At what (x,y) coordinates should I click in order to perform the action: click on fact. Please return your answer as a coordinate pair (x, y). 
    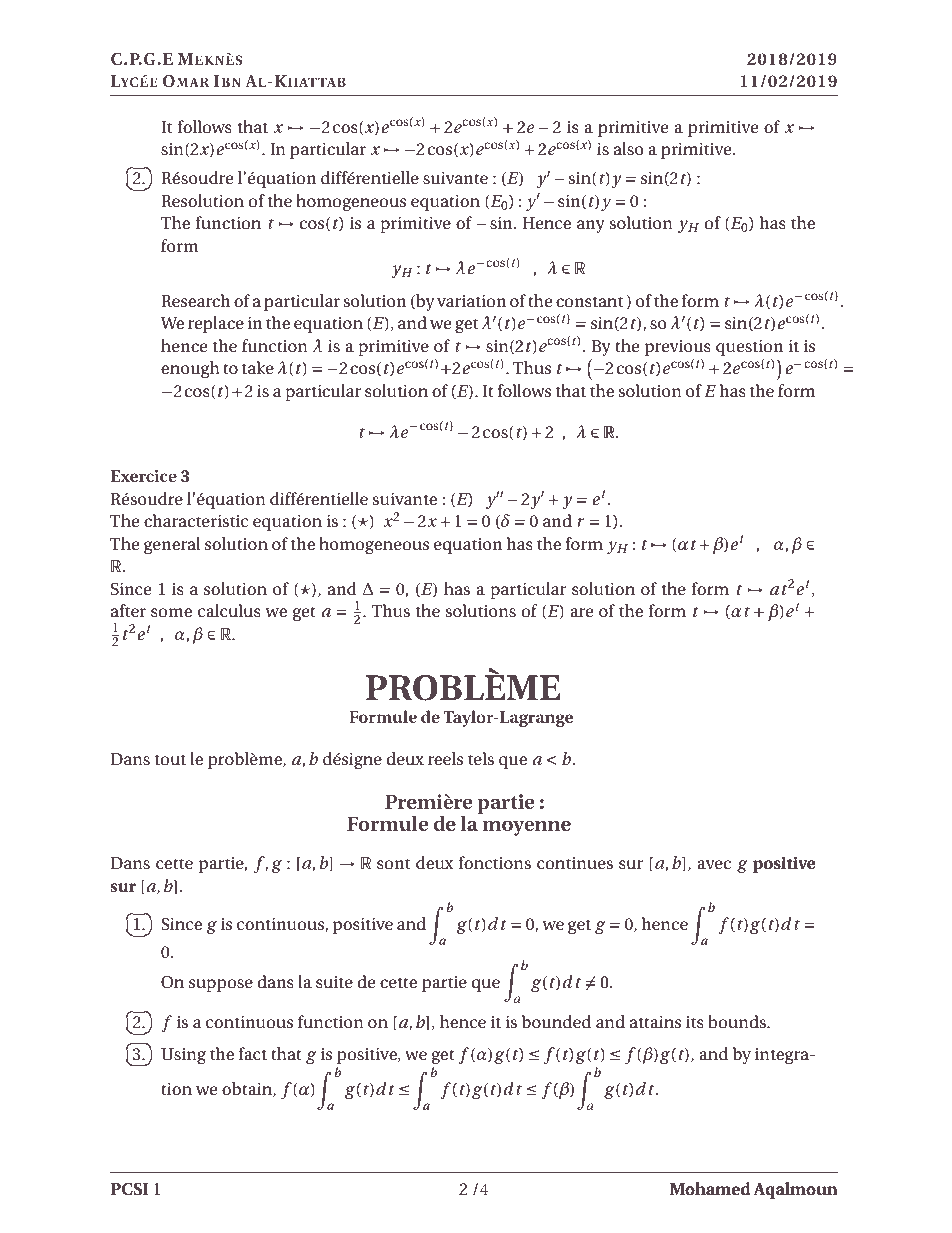
    Looking at the image, I should click on (253, 1053).
